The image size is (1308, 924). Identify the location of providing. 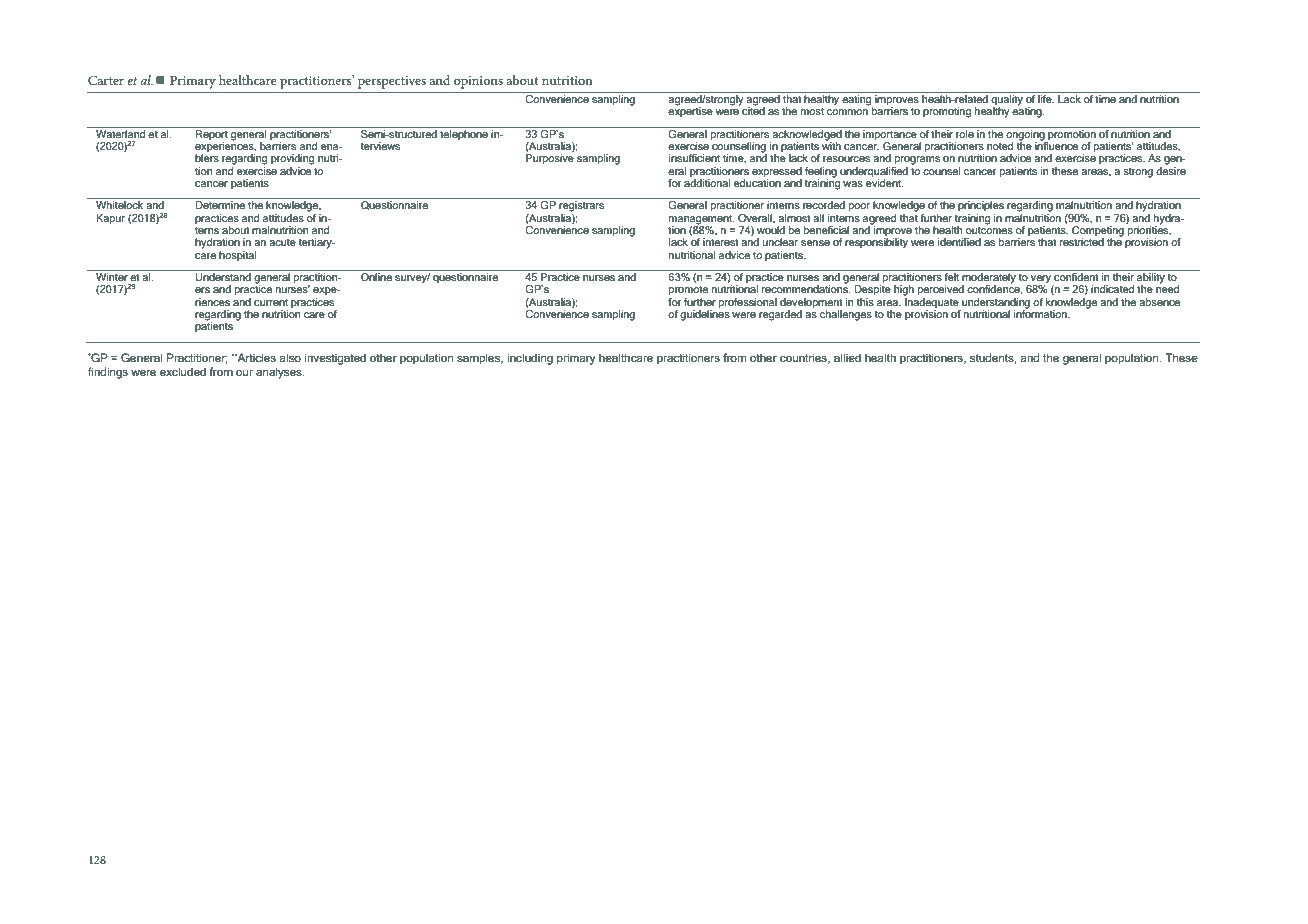
(292, 159).
